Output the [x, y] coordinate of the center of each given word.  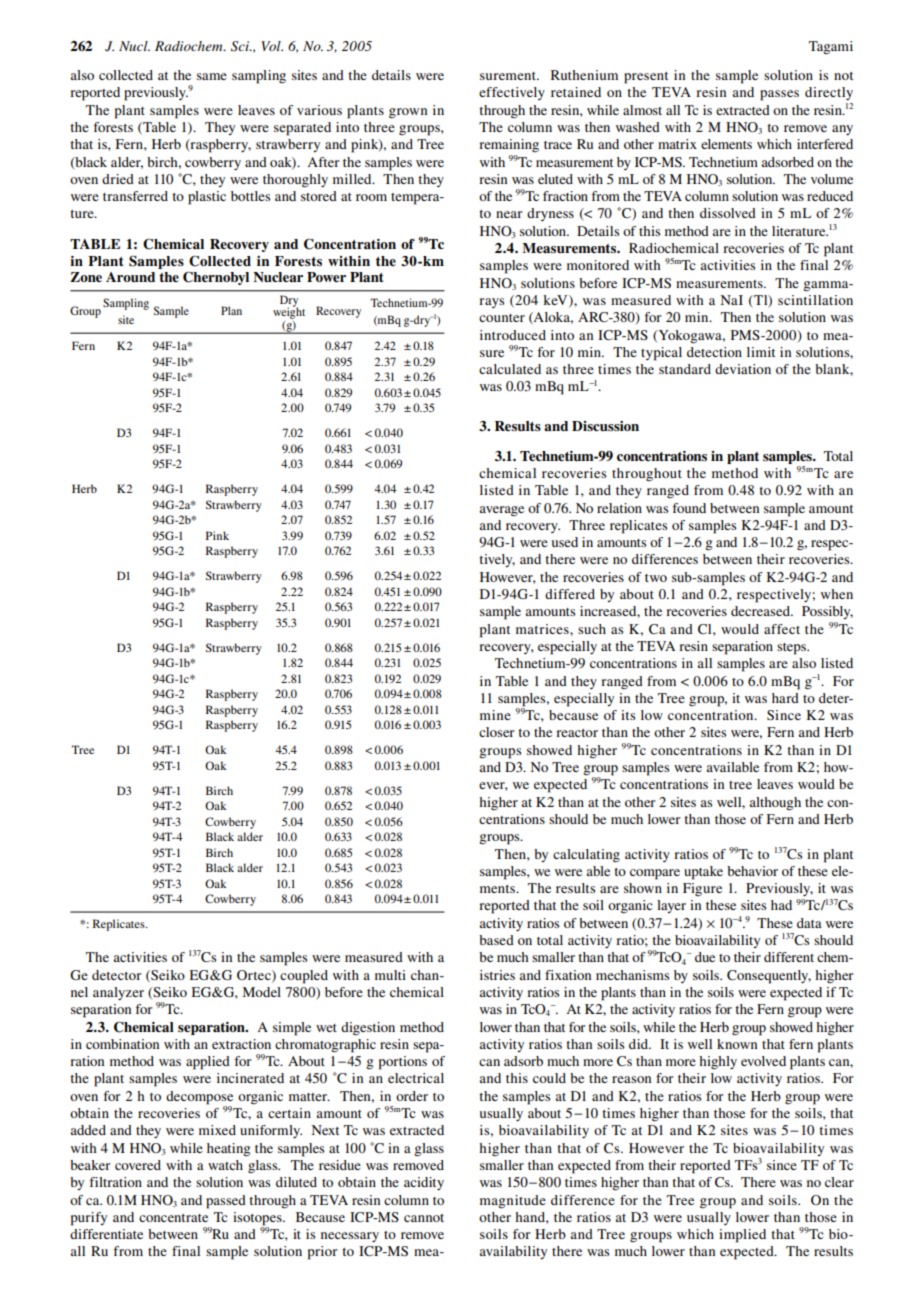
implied [742, 1236]
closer [496, 732]
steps [793, 649]
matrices [543, 629]
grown [408, 113]
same [212, 76]
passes [779, 95]
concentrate [173, 1218]
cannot [424, 1218]
